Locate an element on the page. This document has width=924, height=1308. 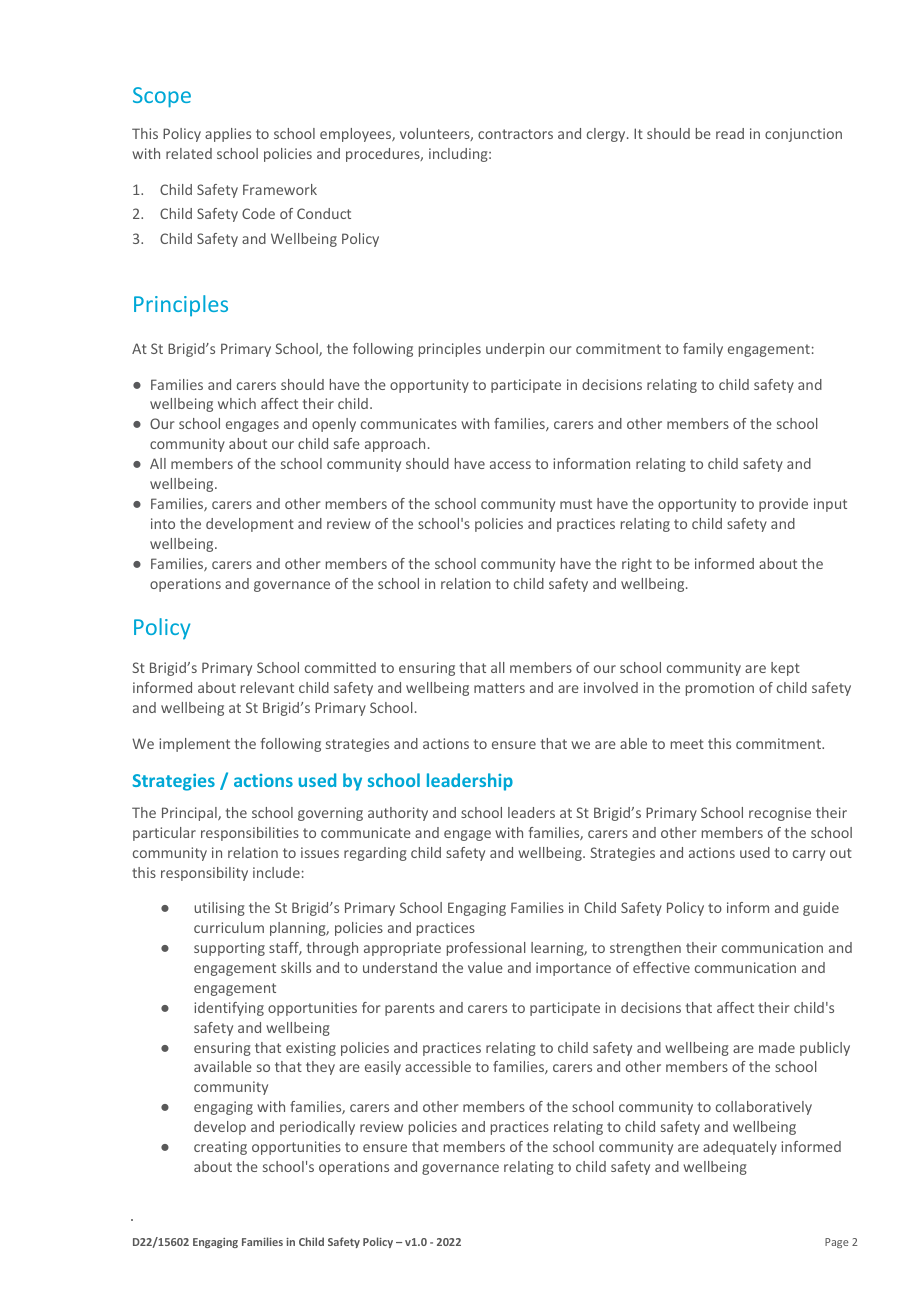
applies is located at coordinates (228, 135).
